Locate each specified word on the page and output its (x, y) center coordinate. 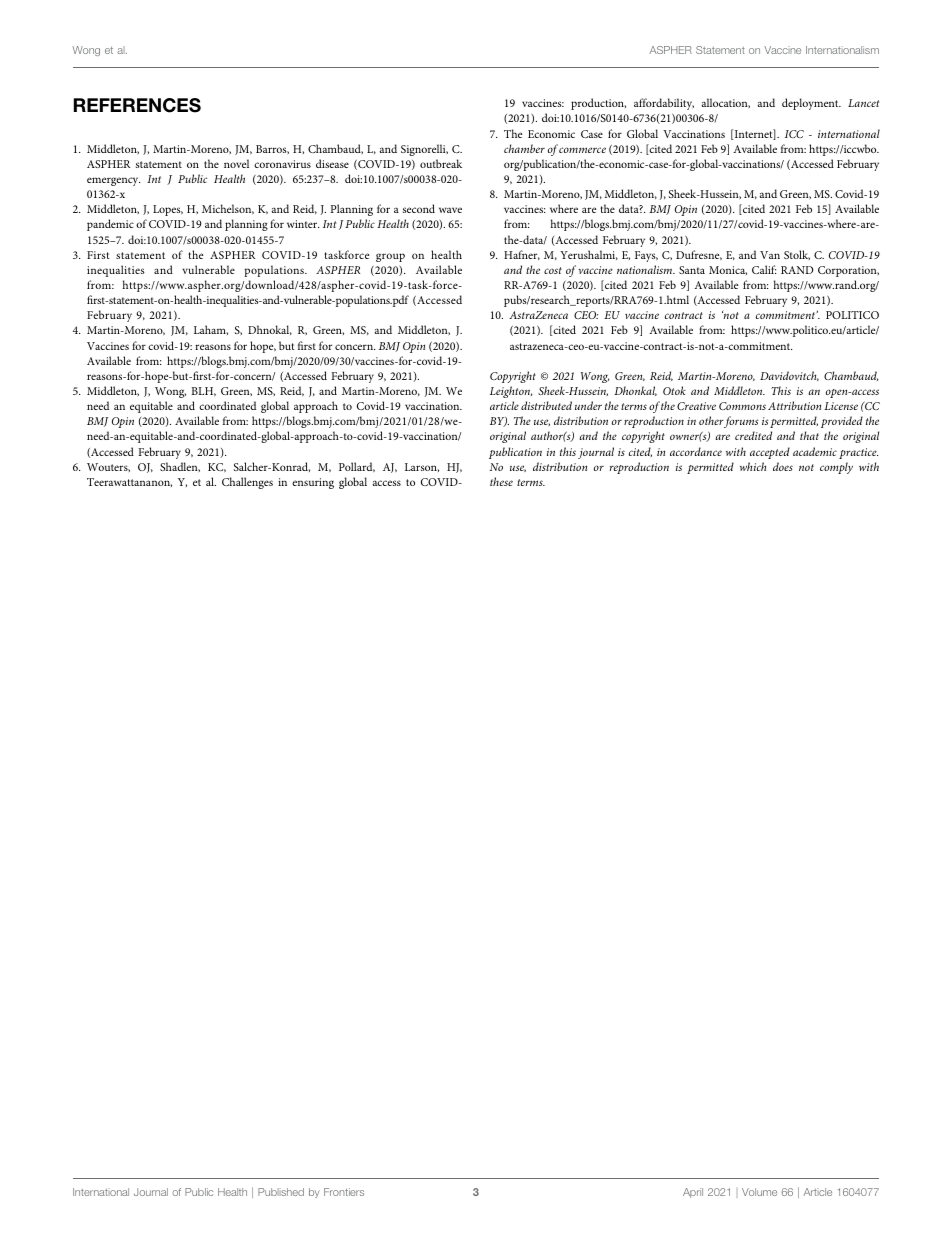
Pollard (357, 467)
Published (281, 1192)
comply (836, 468)
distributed (546, 405)
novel (236, 163)
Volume (759, 1192)
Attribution (794, 405)
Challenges (247, 483)
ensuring (313, 483)
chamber (524, 148)
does (783, 466)
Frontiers (344, 1192)
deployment (811, 104)
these (501, 481)
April (693, 1193)
